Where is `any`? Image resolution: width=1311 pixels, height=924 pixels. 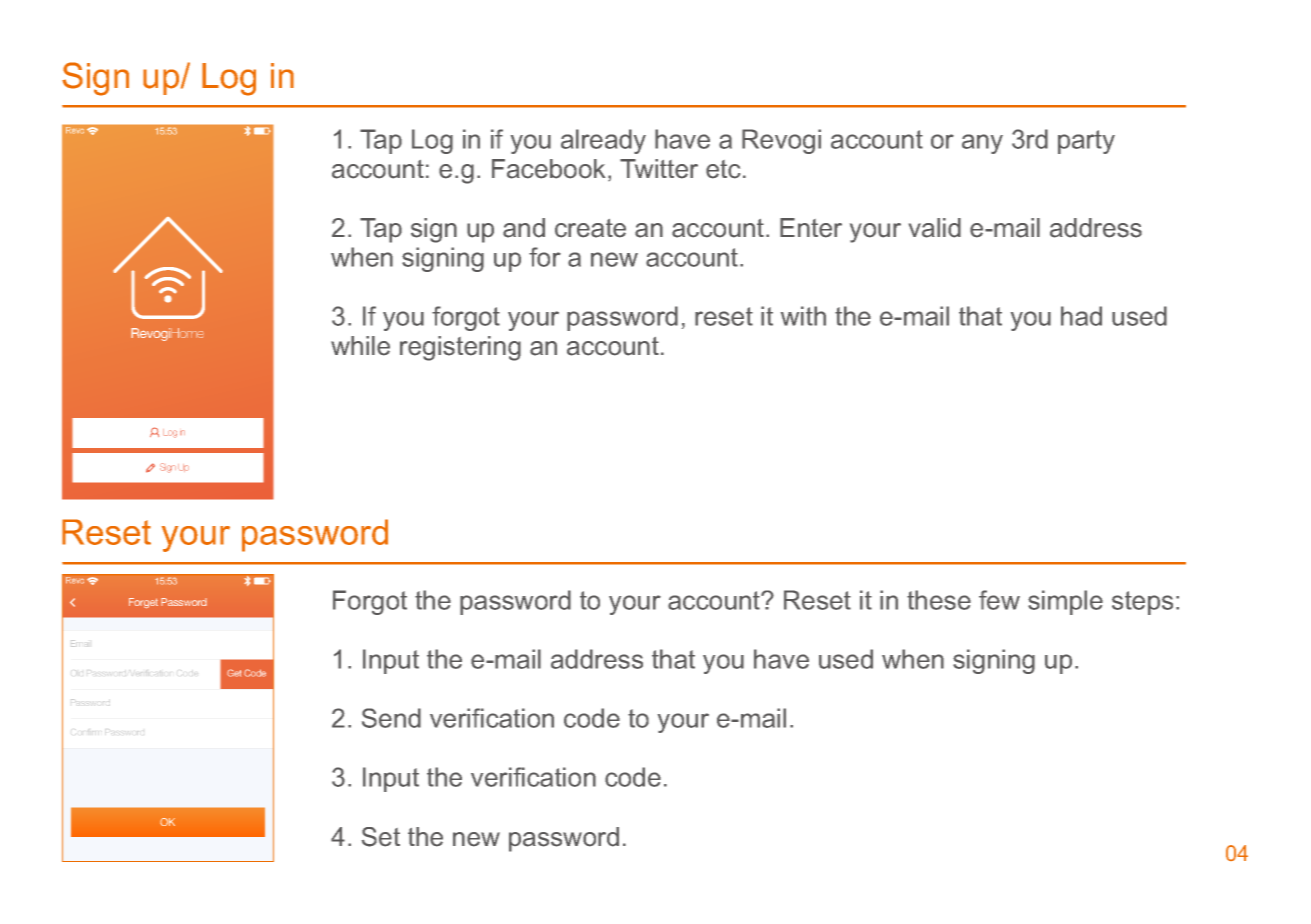
any is located at coordinates (982, 144).
